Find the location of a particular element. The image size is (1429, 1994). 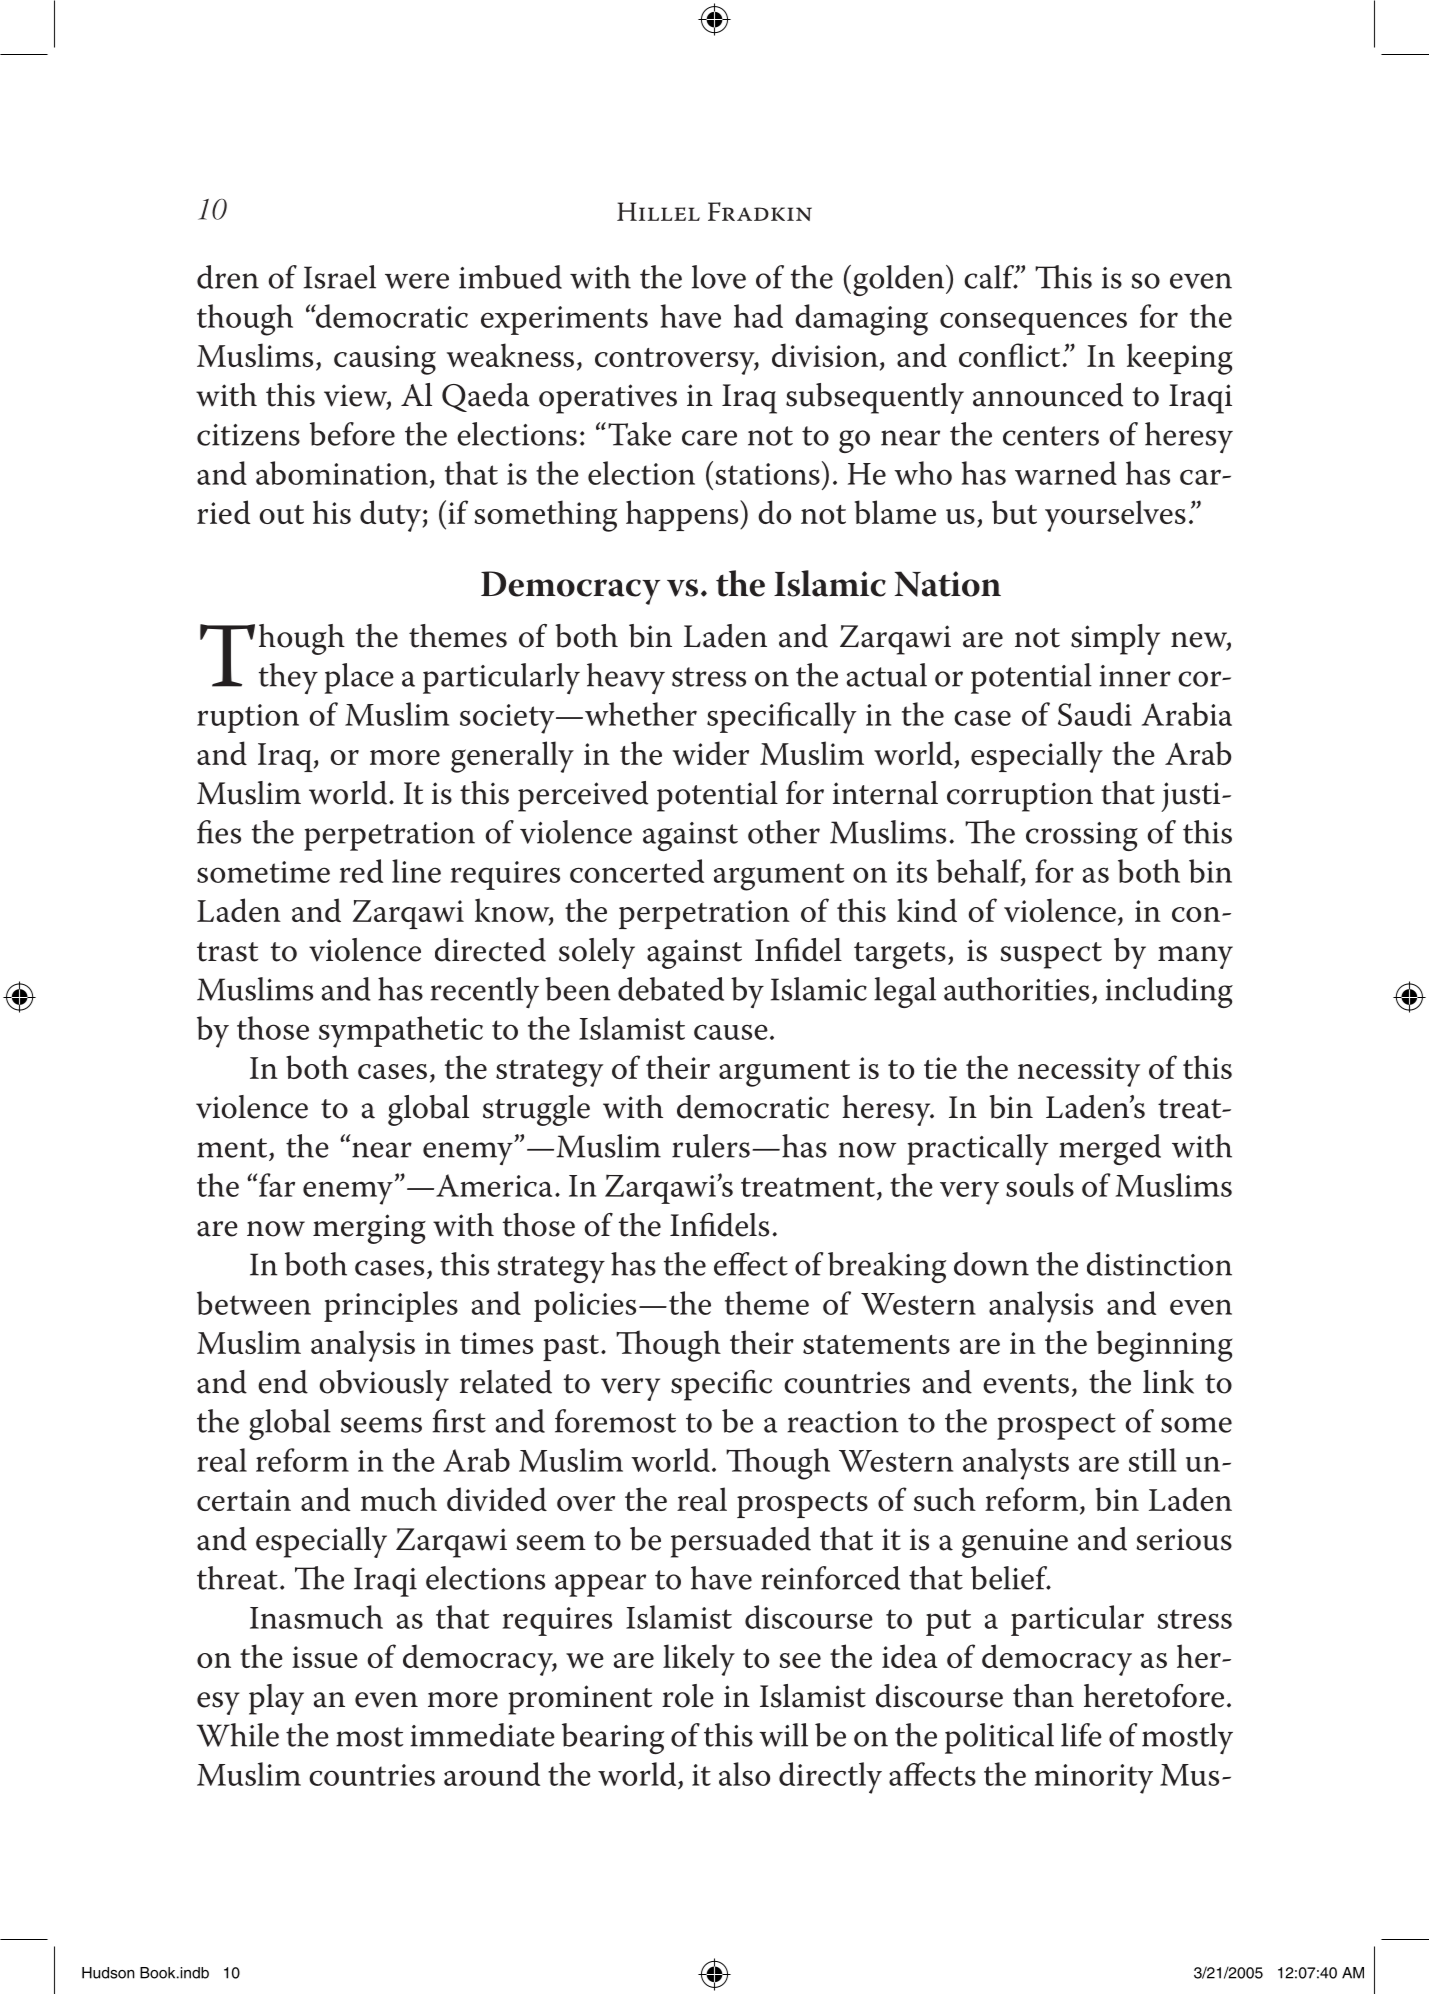

sympathetic is located at coordinates (401, 1032).
